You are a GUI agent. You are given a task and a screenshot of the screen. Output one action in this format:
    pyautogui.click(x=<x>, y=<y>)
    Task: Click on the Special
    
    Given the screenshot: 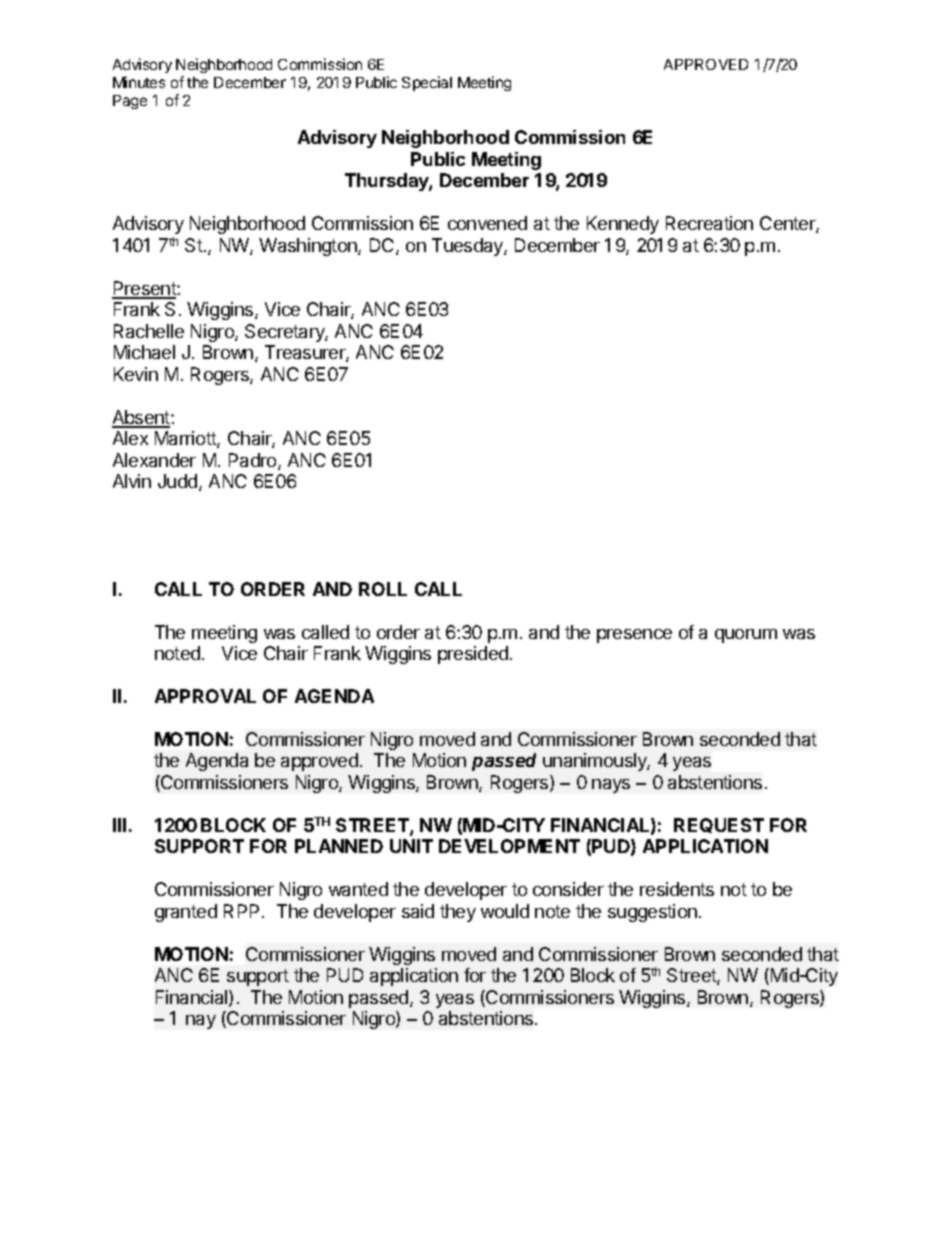 What is the action you would take?
    pyautogui.click(x=427, y=83)
